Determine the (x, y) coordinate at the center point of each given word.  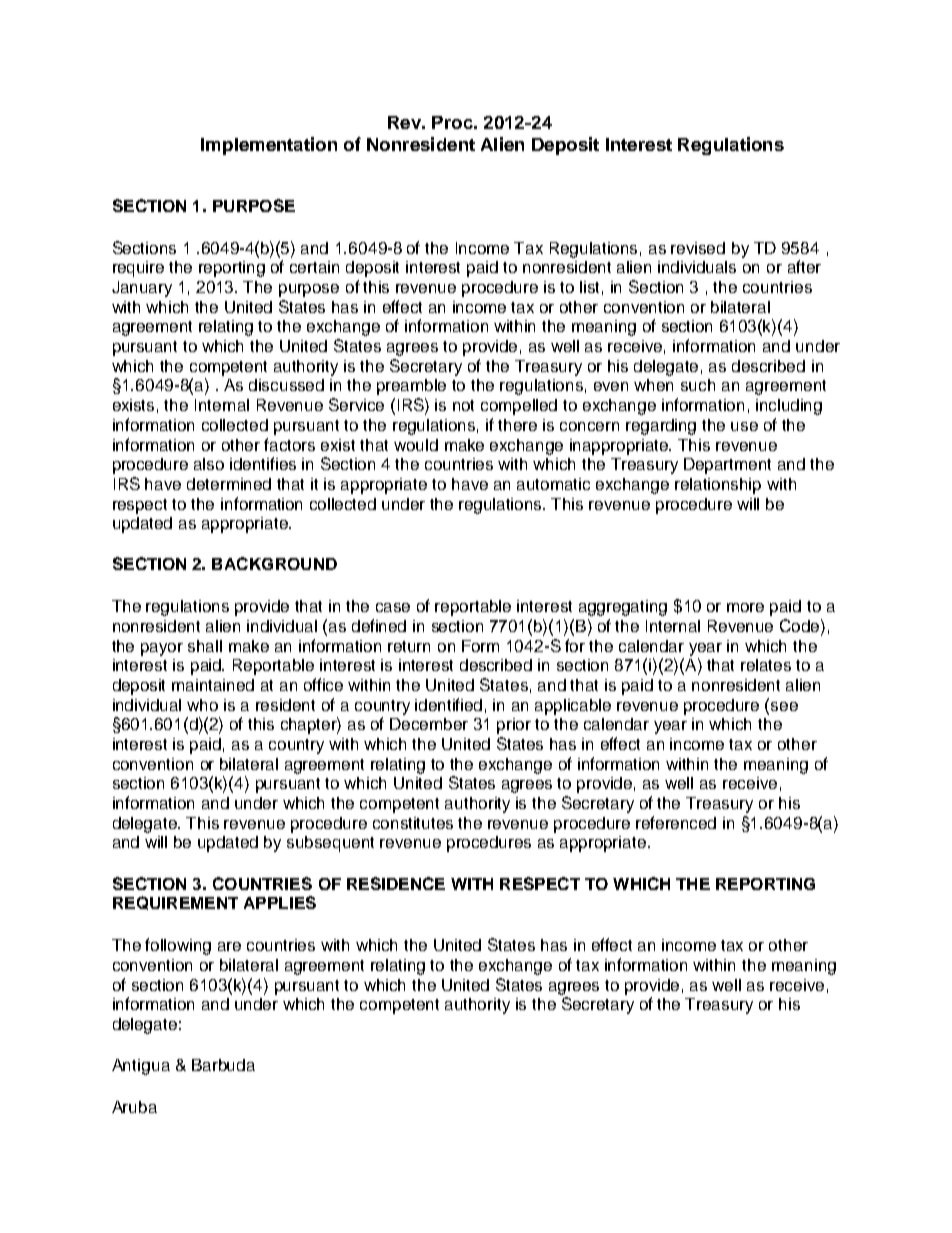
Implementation (269, 146)
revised (698, 248)
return (409, 646)
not (463, 405)
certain (314, 267)
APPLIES (280, 902)
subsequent (330, 844)
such (698, 385)
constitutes (413, 823)
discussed (286, 385)
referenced (676, 822)
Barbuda (223, 1065)
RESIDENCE (396, 883)
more (745, 607)
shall (205, 646)
